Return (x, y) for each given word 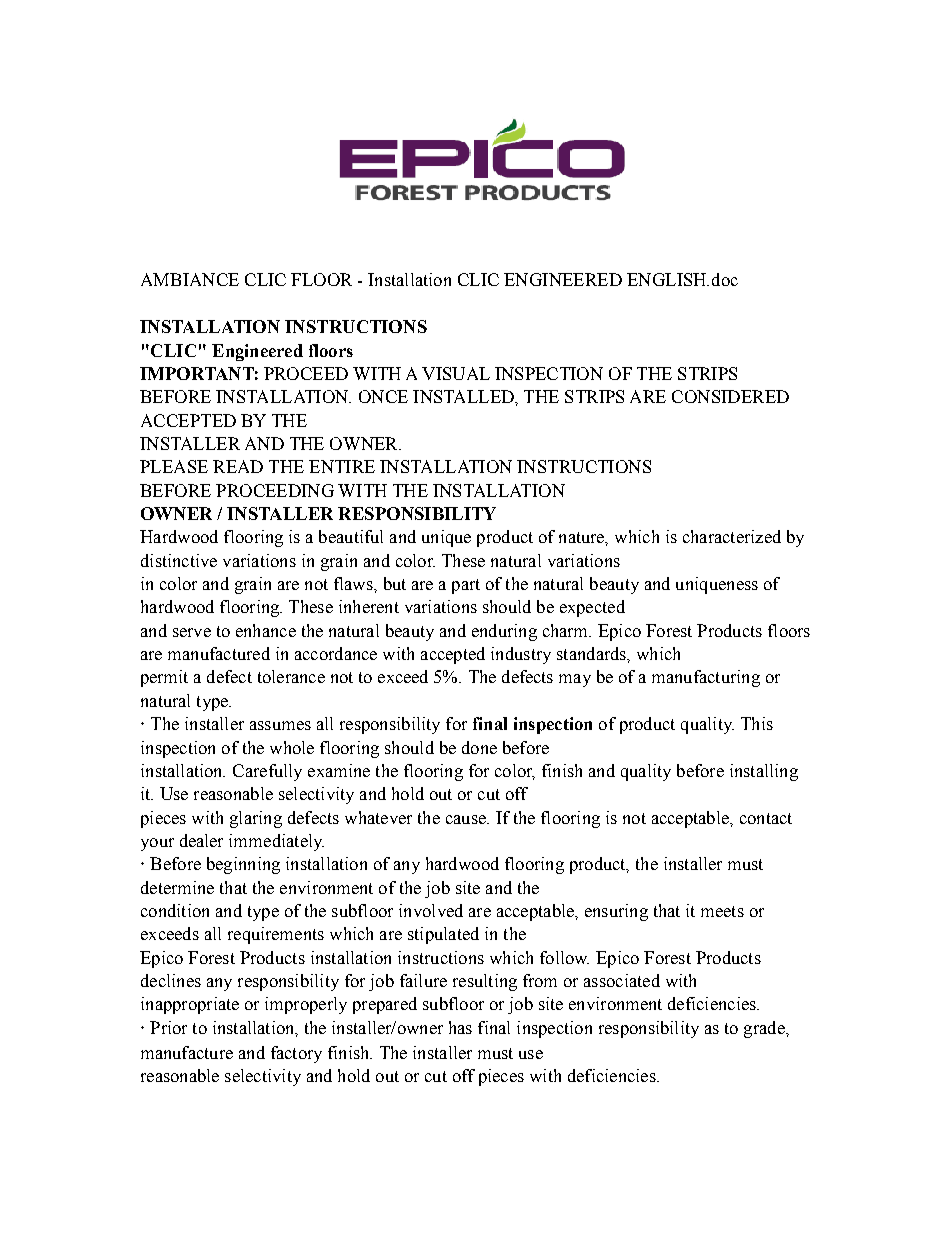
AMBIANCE (190, 279)
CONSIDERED (730, 396)
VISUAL (456, 373)
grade (765, 1029)
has (460, 1027)
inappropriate (190, 1005)
